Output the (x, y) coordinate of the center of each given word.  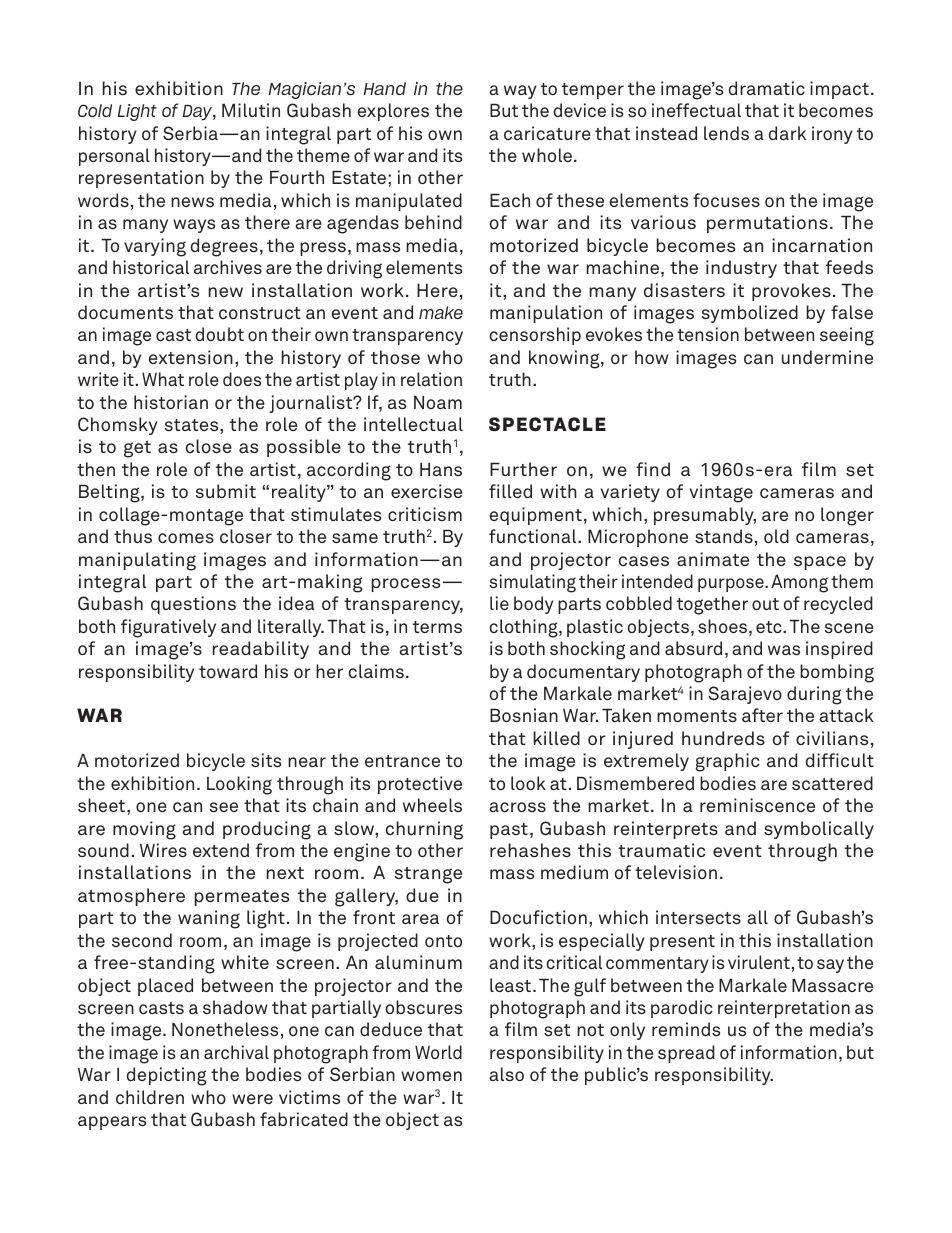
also (506, 1074)
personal (114, 157)
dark (787, 133)
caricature (547, 133)
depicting (167, 1076)
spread (686, 1054)
